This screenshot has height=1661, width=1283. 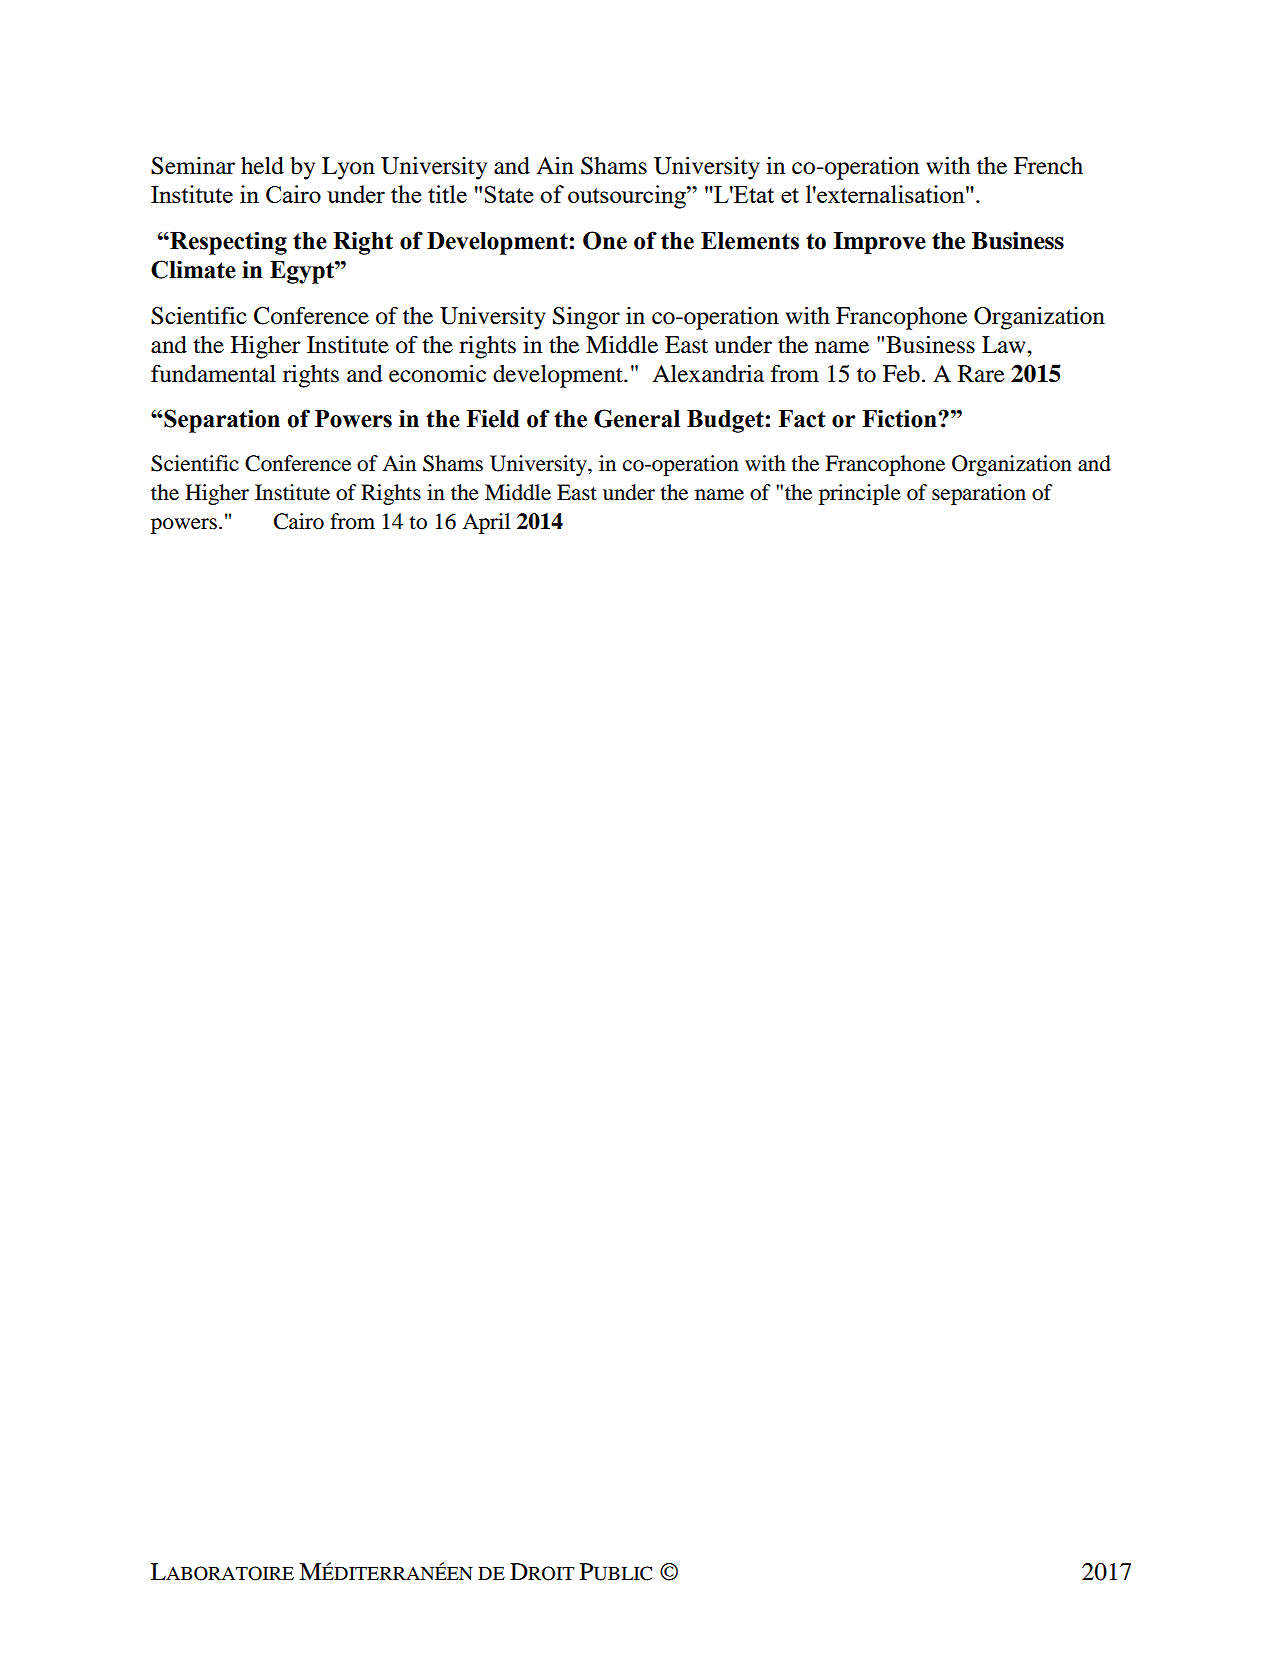 I want to click on April, so click(x=486, y=523).
